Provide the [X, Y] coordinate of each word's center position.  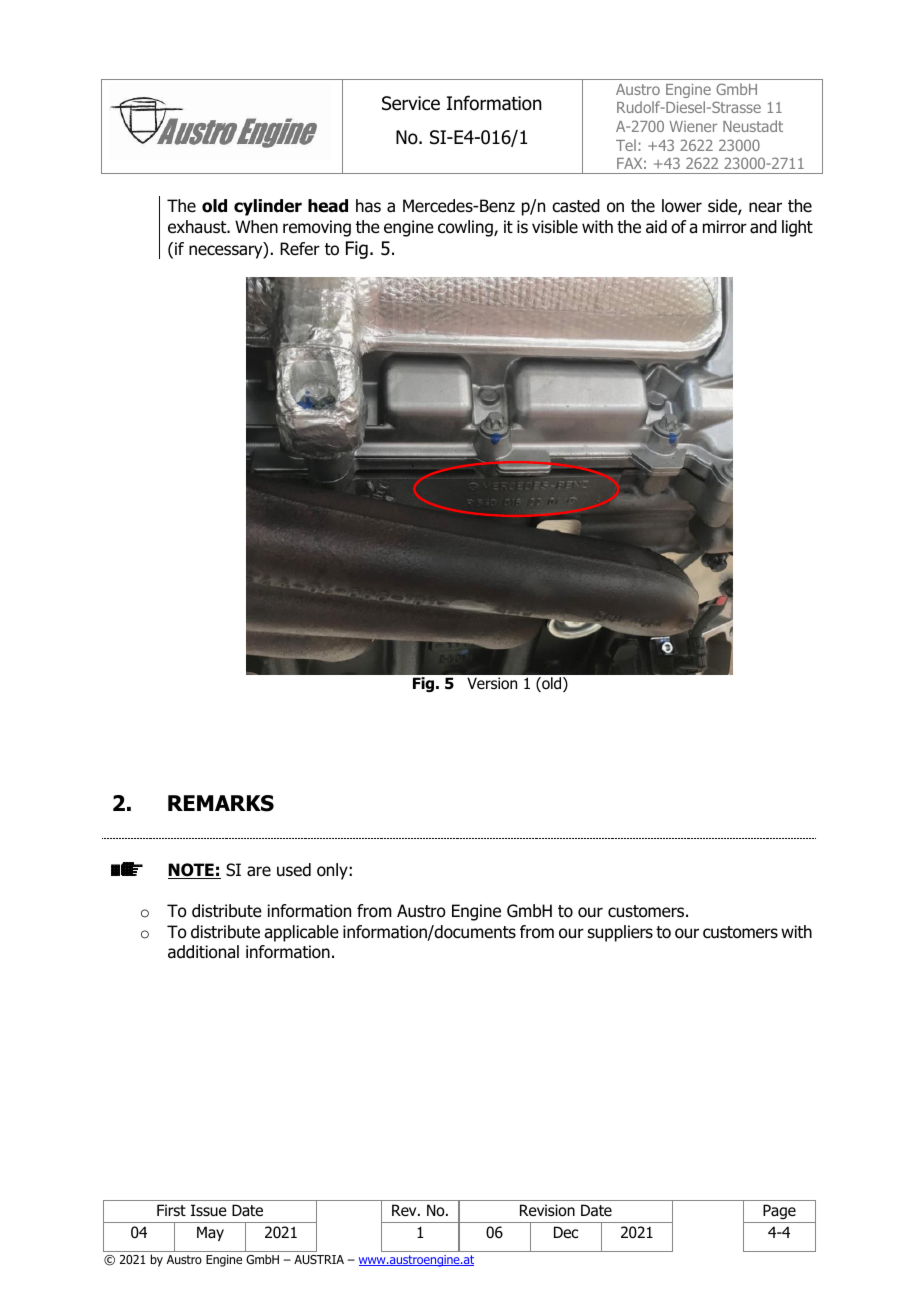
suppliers [620, 933]
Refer [300, 249]
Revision [547, 1210]
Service [411, 103]
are [259, 871]
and [763, 227]
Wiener [693, 126]
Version [492, 683]
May [210, 1233]
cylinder [268, 207]
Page [779, 1211]
